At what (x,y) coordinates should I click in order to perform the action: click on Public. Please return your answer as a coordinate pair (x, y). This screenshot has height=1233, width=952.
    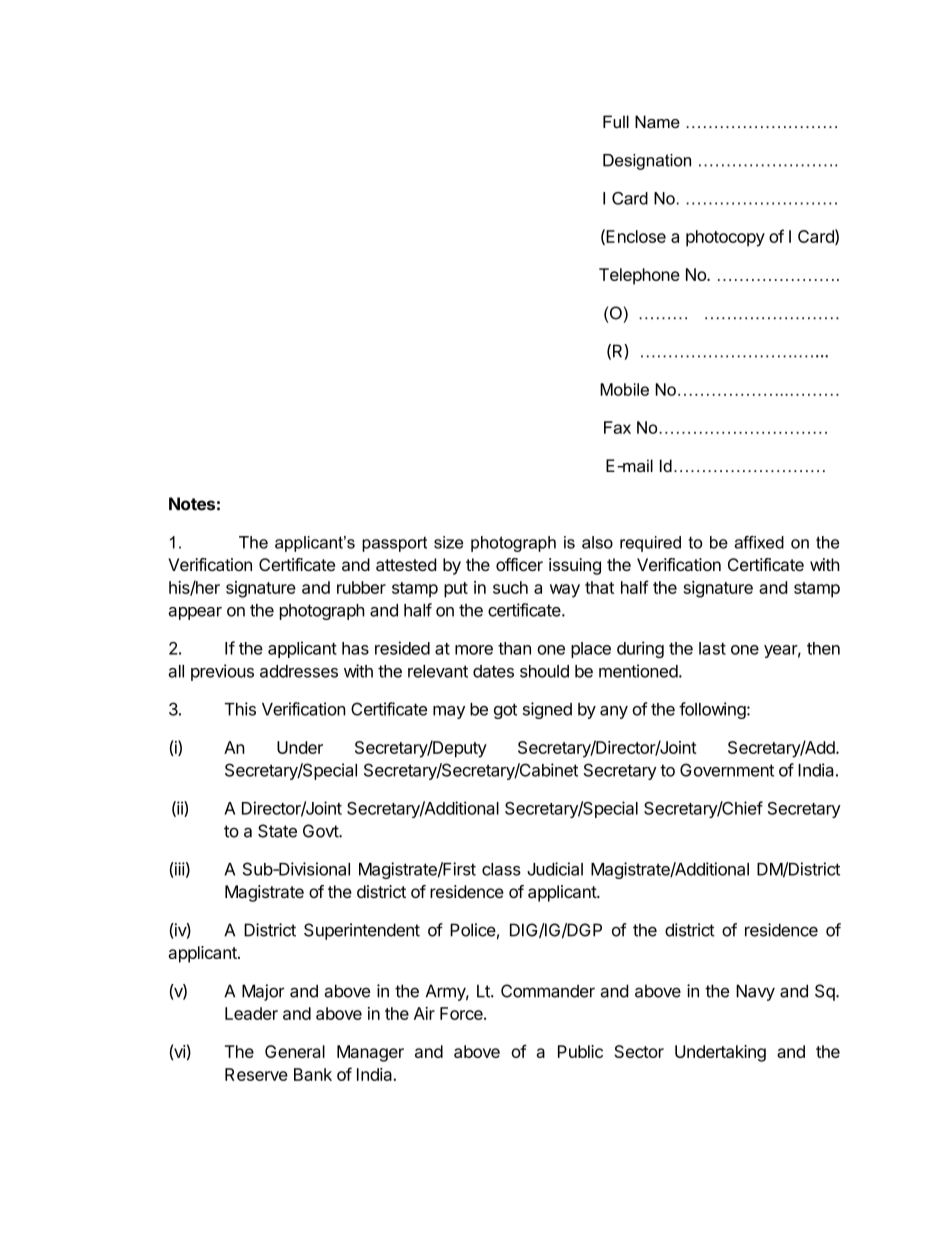
    Looking at the image, I should click on (580, 1051).
